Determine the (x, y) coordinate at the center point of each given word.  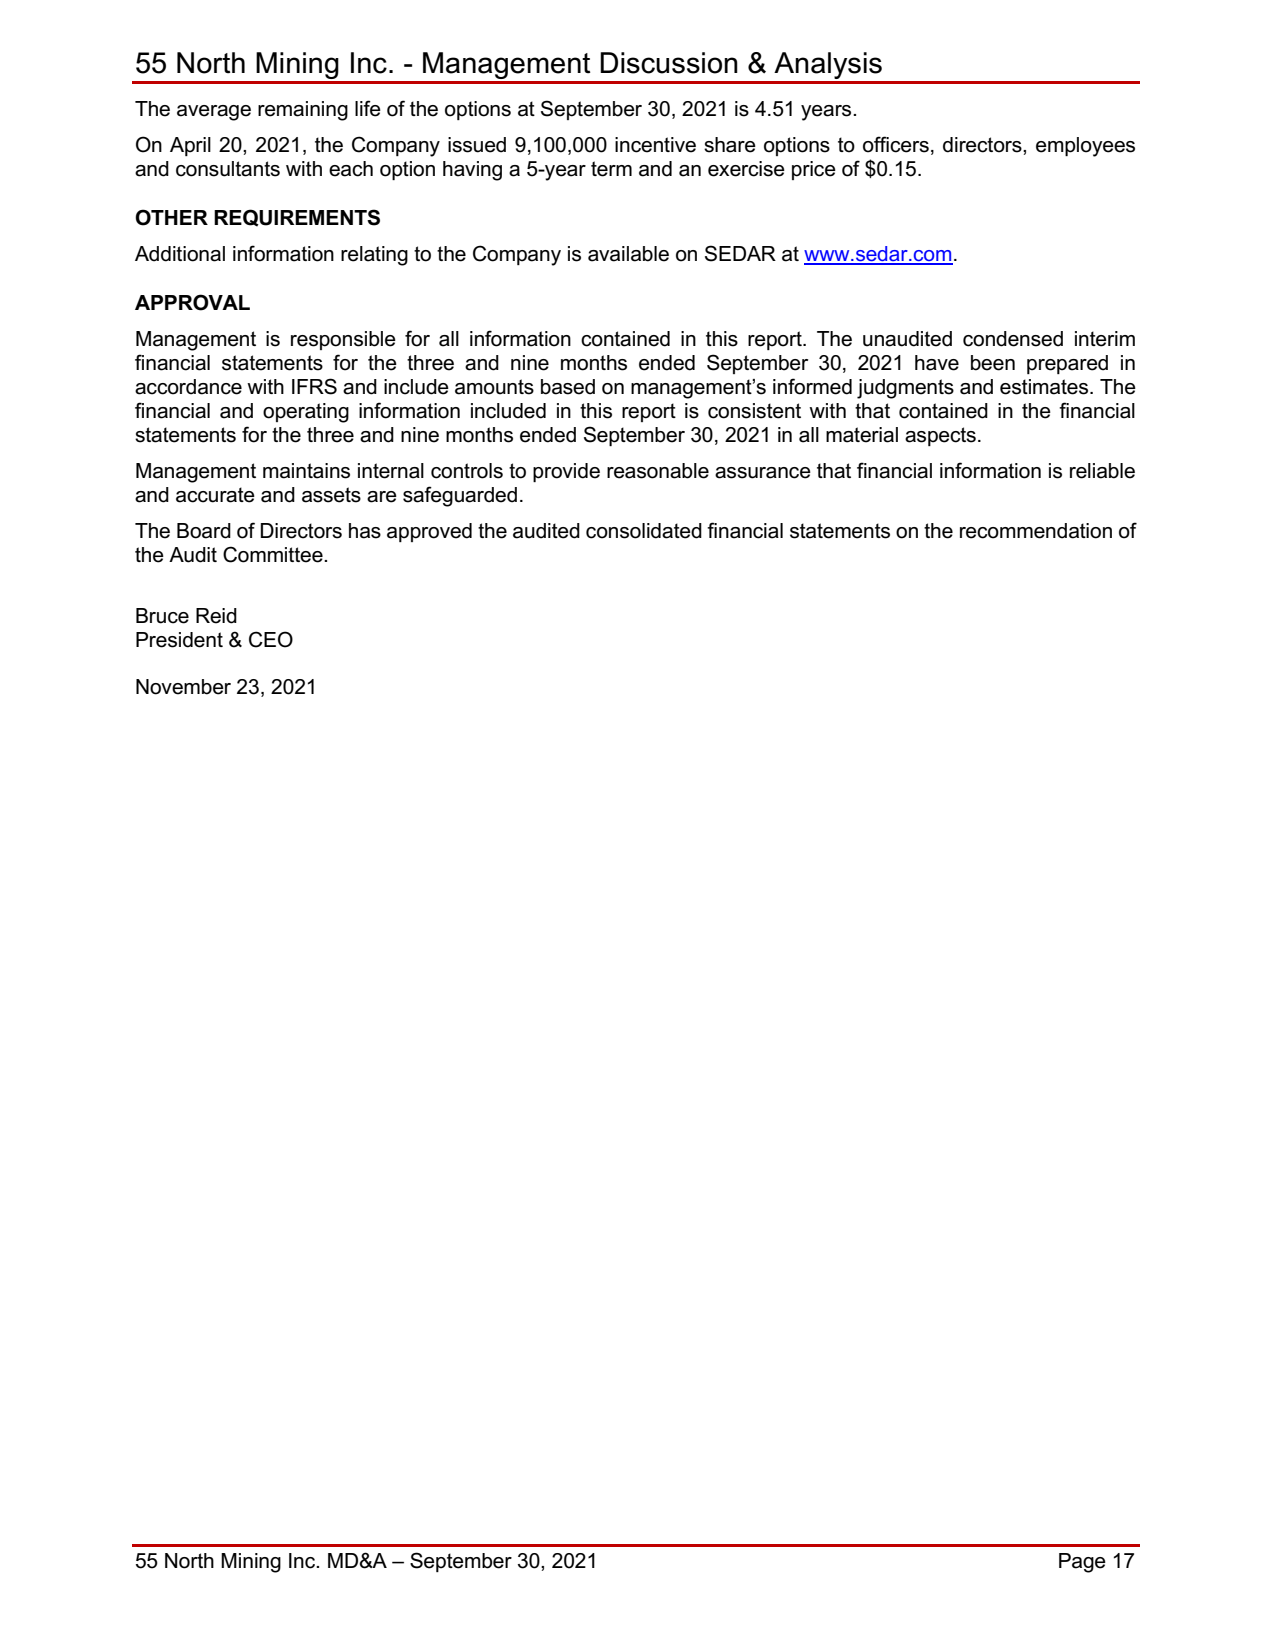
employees (1085, 147)
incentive (655, 145)
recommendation (1036, 531)
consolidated (644, 531)
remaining (303, 111)
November (183, 687)
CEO (271, 639)
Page (1082, 1563)
